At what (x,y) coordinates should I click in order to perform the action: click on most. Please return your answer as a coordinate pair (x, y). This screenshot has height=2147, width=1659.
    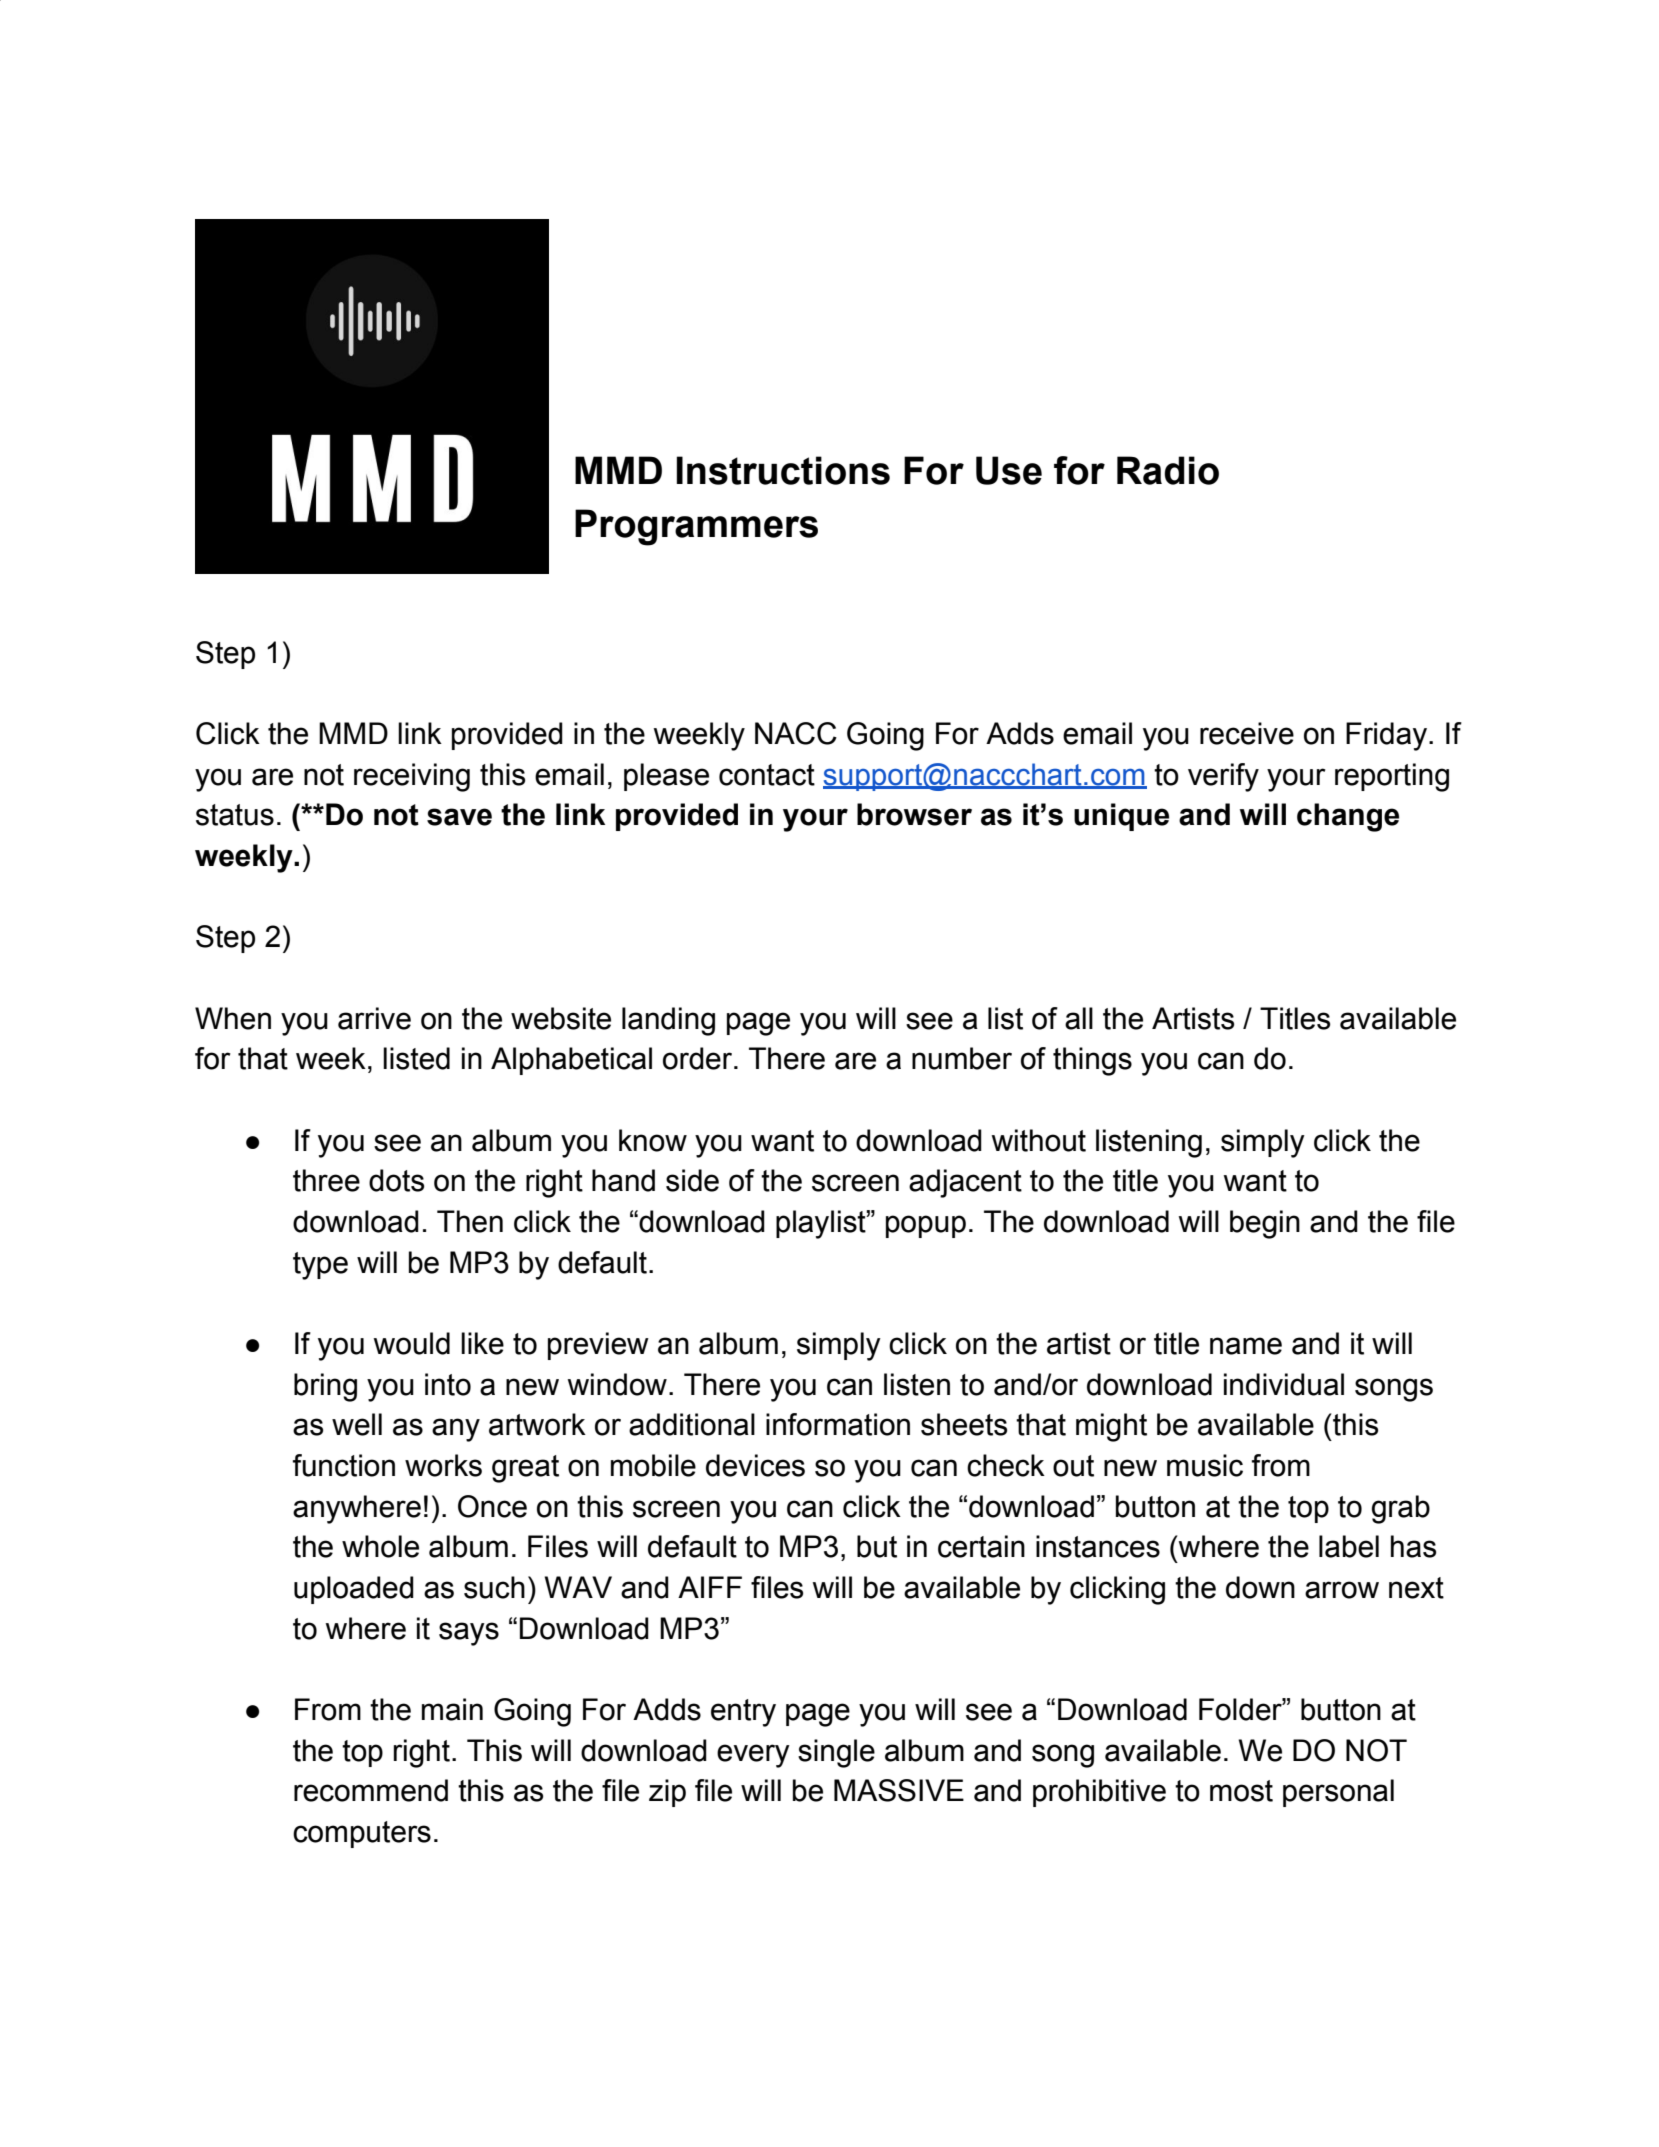
    Looking at the image, I should click on (1241, 1791).
